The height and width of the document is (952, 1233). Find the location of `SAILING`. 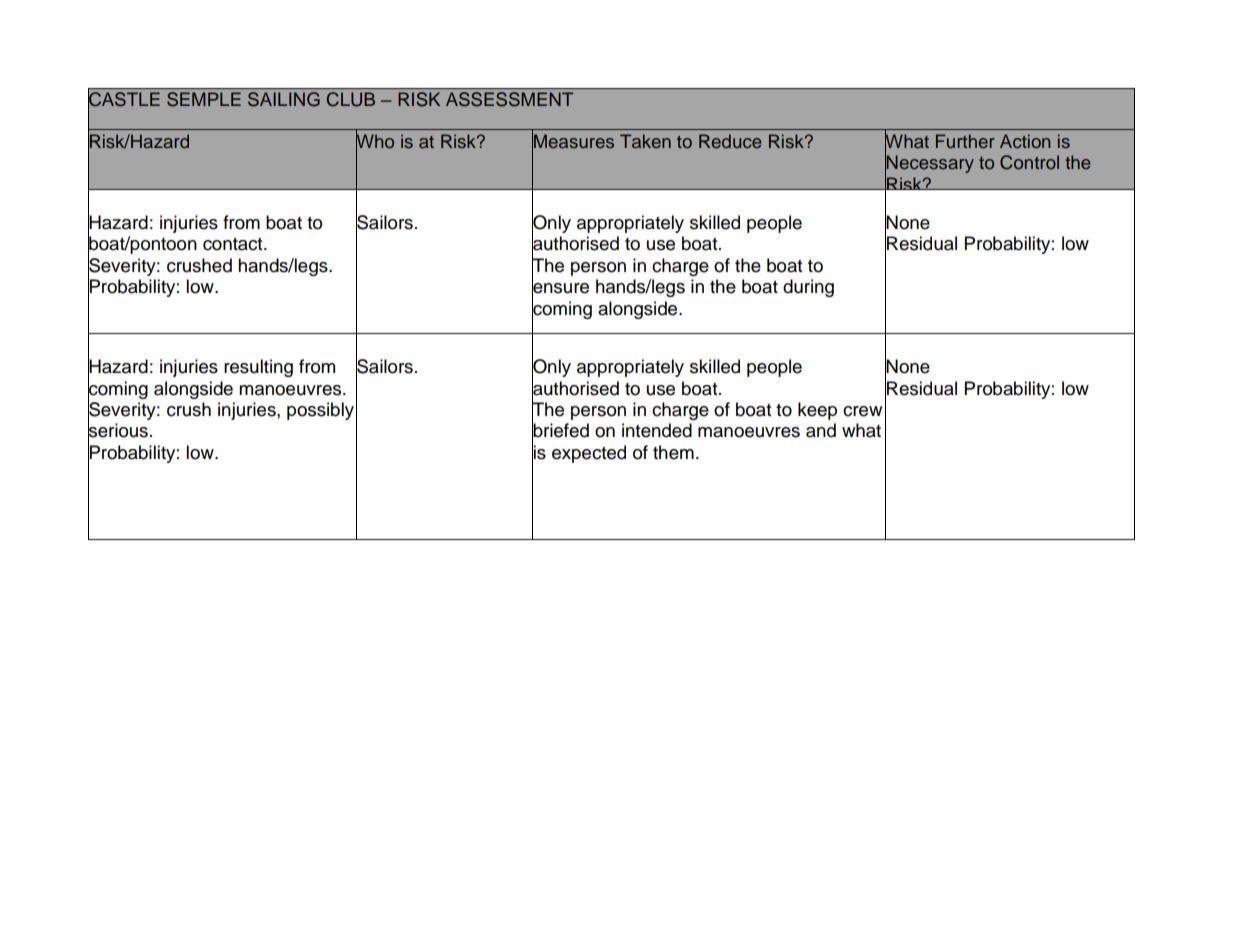

SAILING is located at coordinates (284, 99).
